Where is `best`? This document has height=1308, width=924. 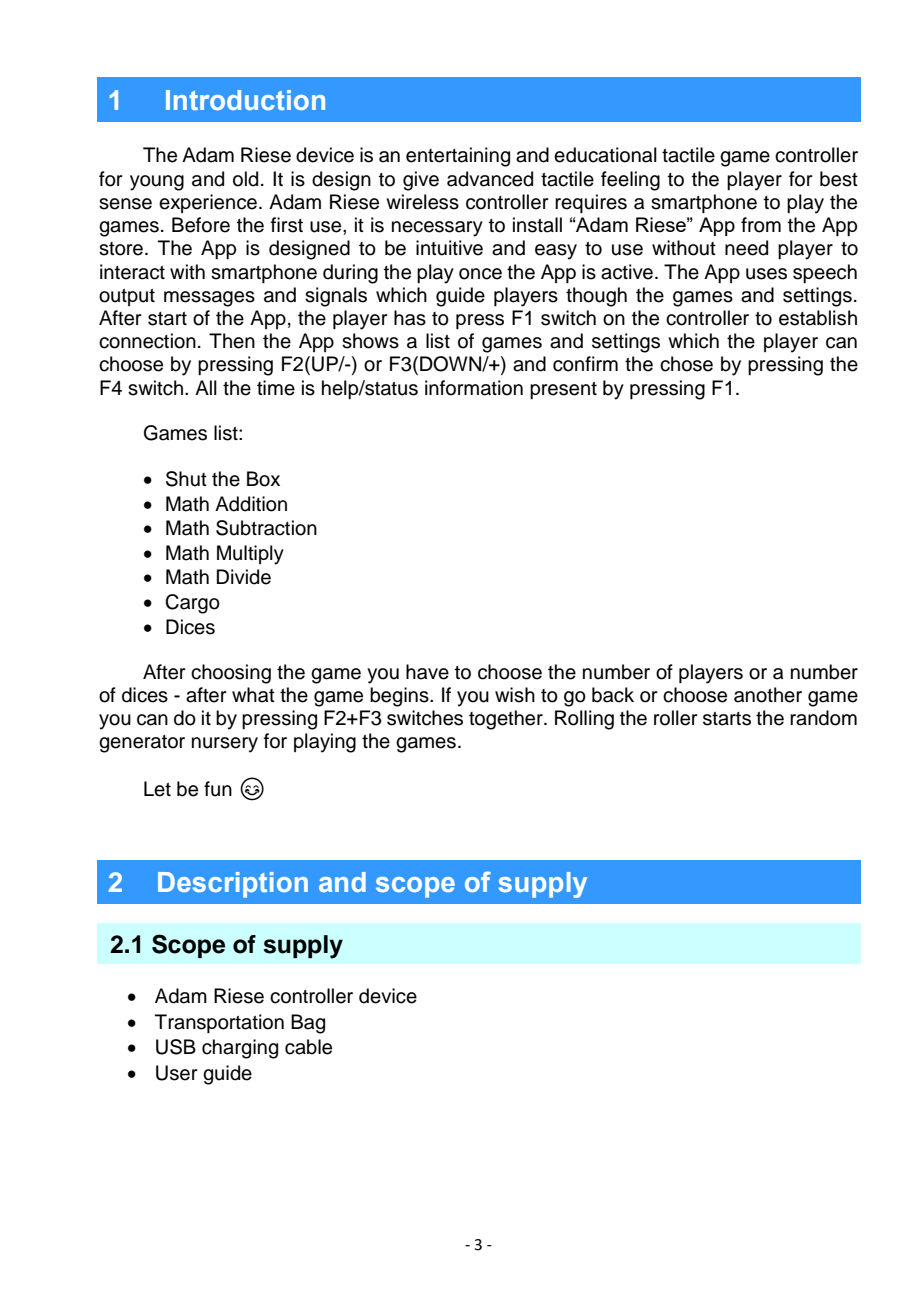
best is located at coordinates (839, 179).
